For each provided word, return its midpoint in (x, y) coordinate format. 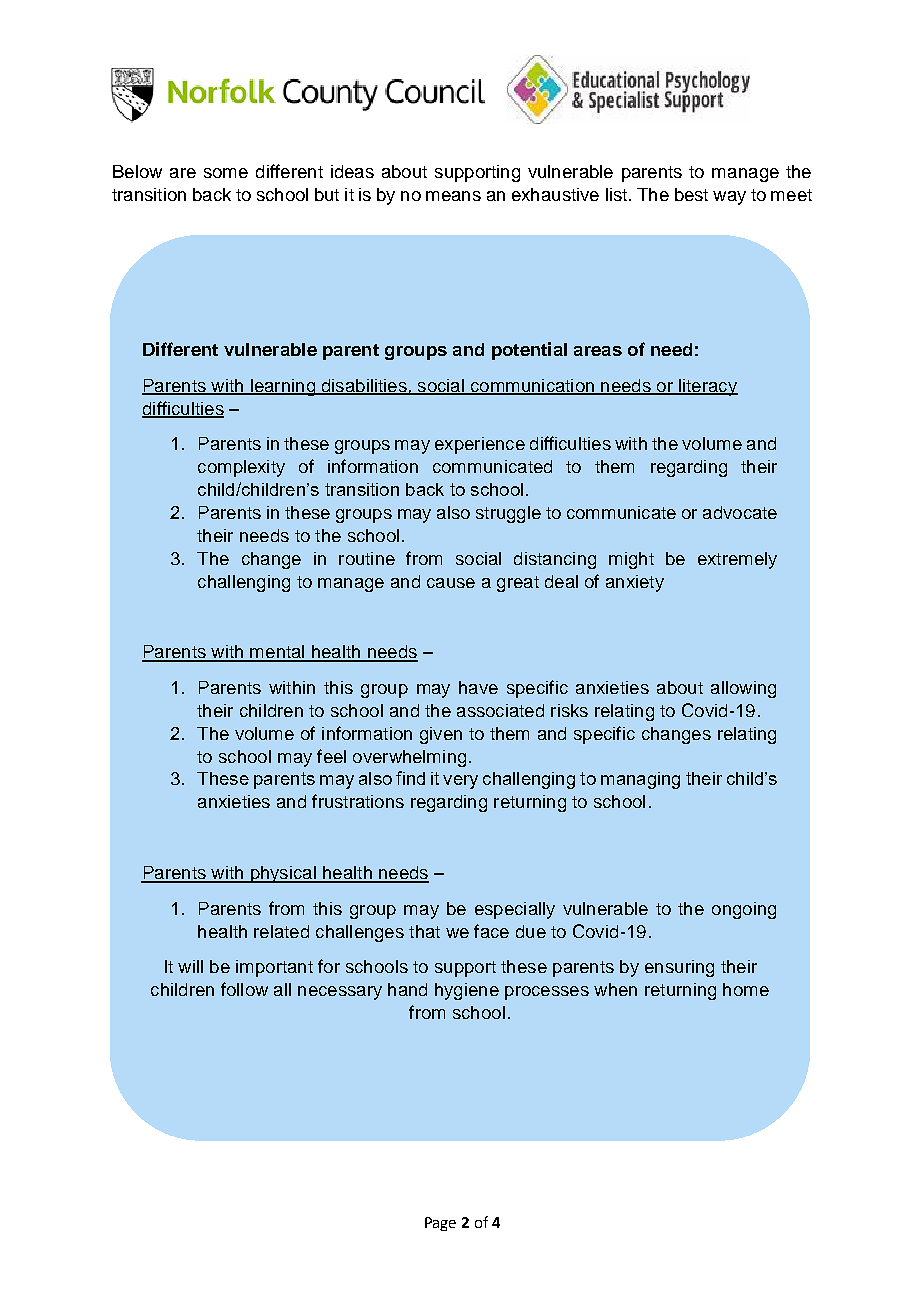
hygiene (467, 991)
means (453, 196)
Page (440, 1224)
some (226, 173)
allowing (743, 689)
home (746, 989)
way (729, 198)
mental (277, 653)
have (478, 687)
